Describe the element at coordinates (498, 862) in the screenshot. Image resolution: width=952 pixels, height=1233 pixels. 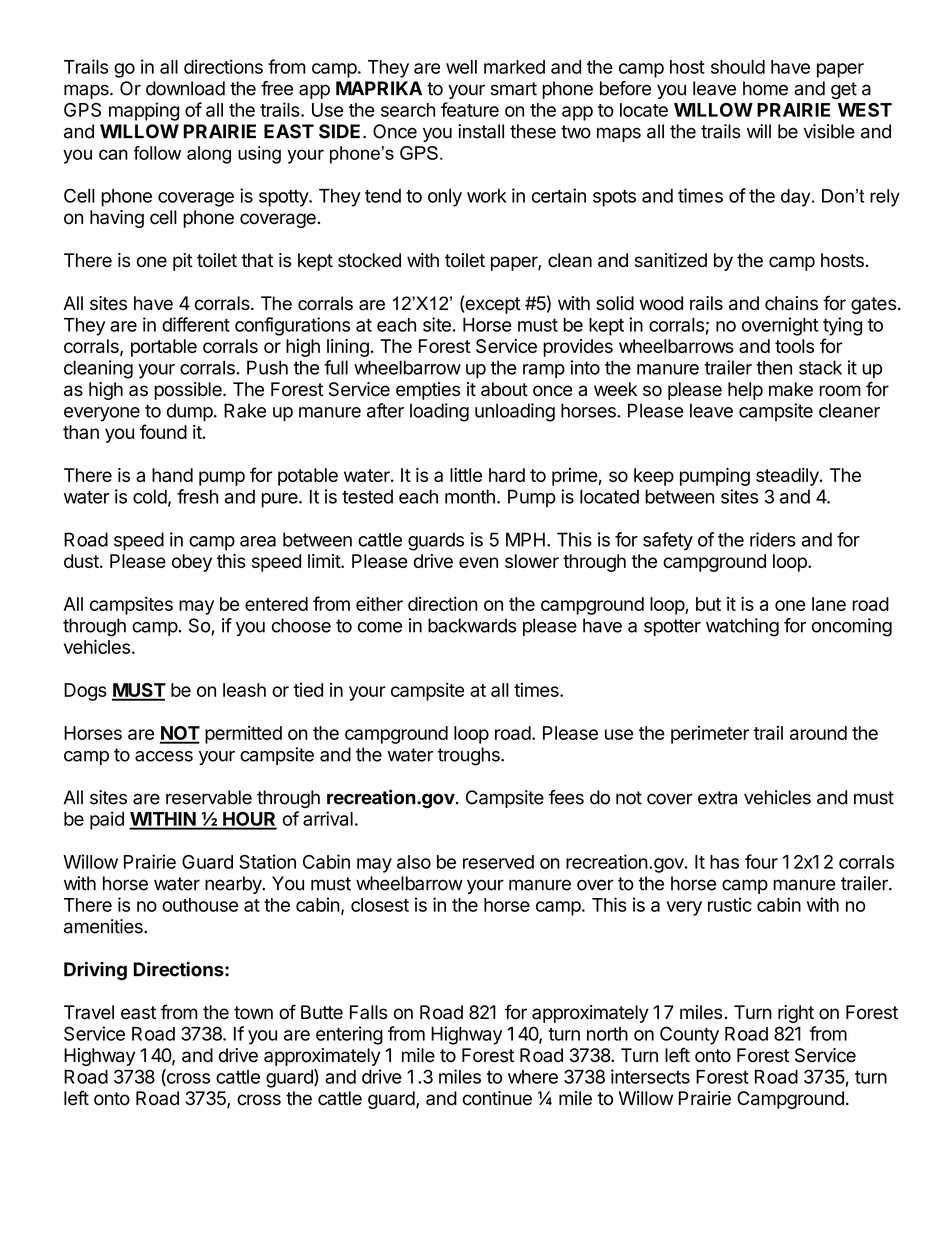
I see `reserved` at that location.
